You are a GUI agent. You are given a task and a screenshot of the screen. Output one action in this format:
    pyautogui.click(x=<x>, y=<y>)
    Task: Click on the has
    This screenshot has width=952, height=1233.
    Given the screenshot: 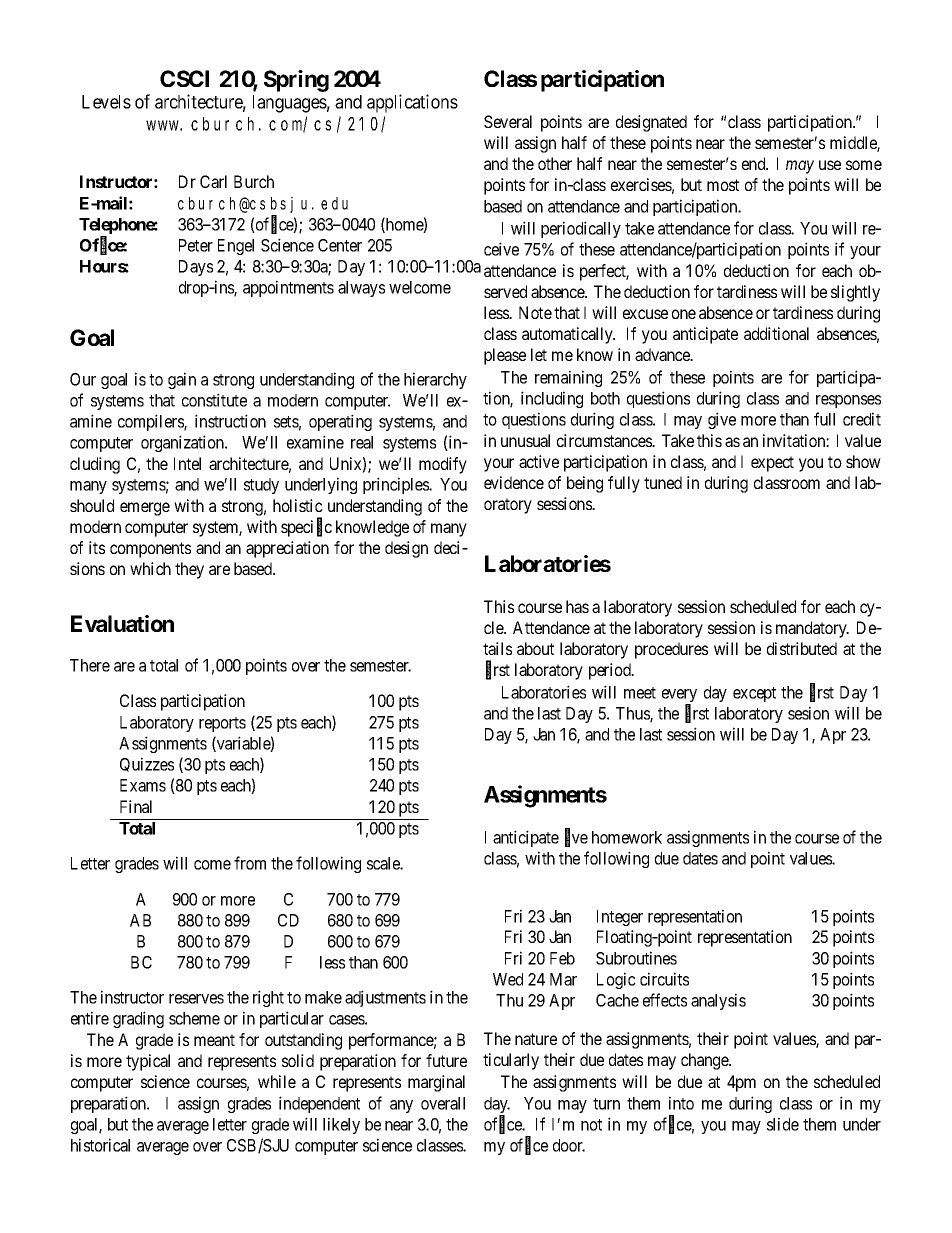 What is the action you would take?
    pyautogui.click(x=577, y=606)
